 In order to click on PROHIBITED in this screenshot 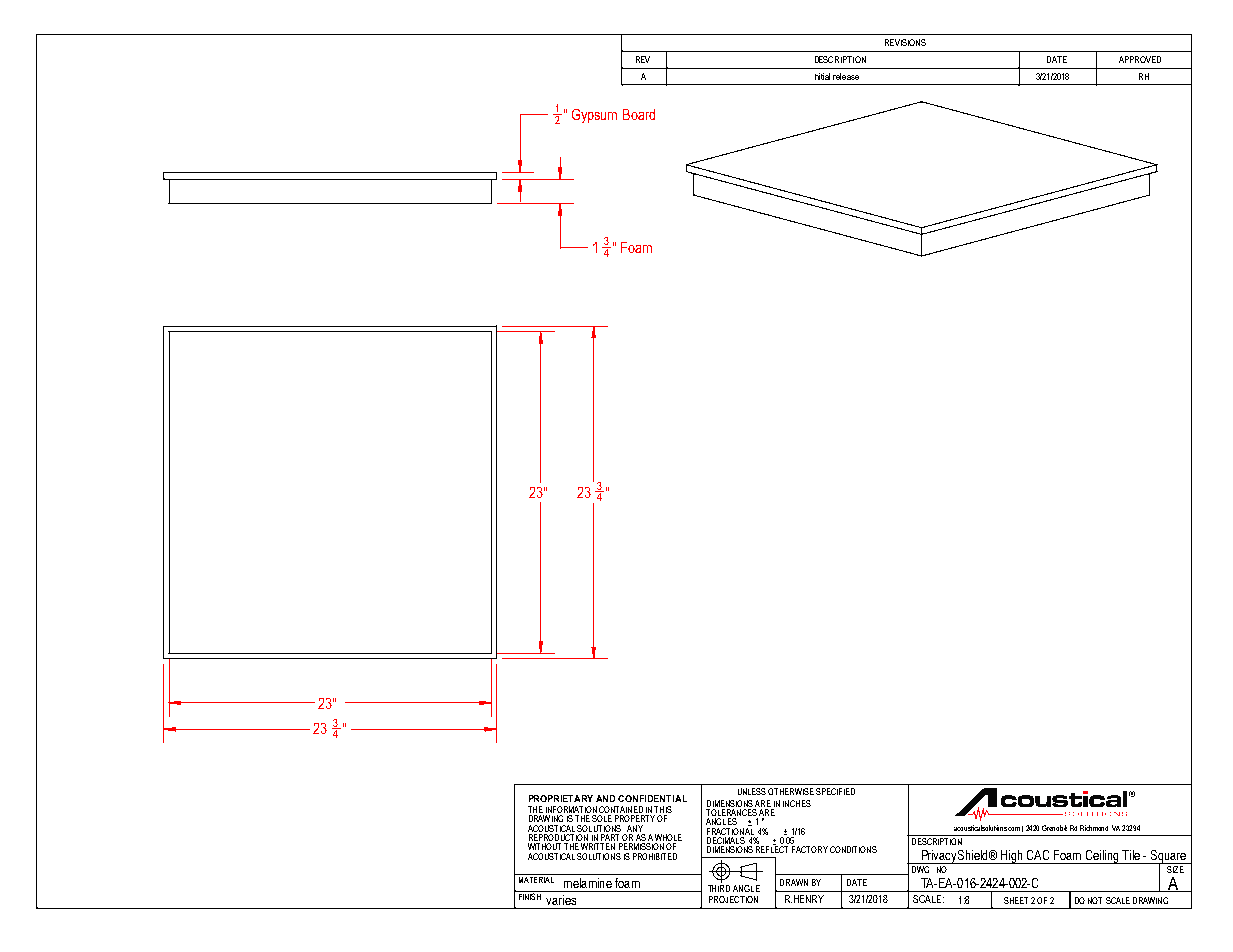, I will do `click(655, 856)`.
